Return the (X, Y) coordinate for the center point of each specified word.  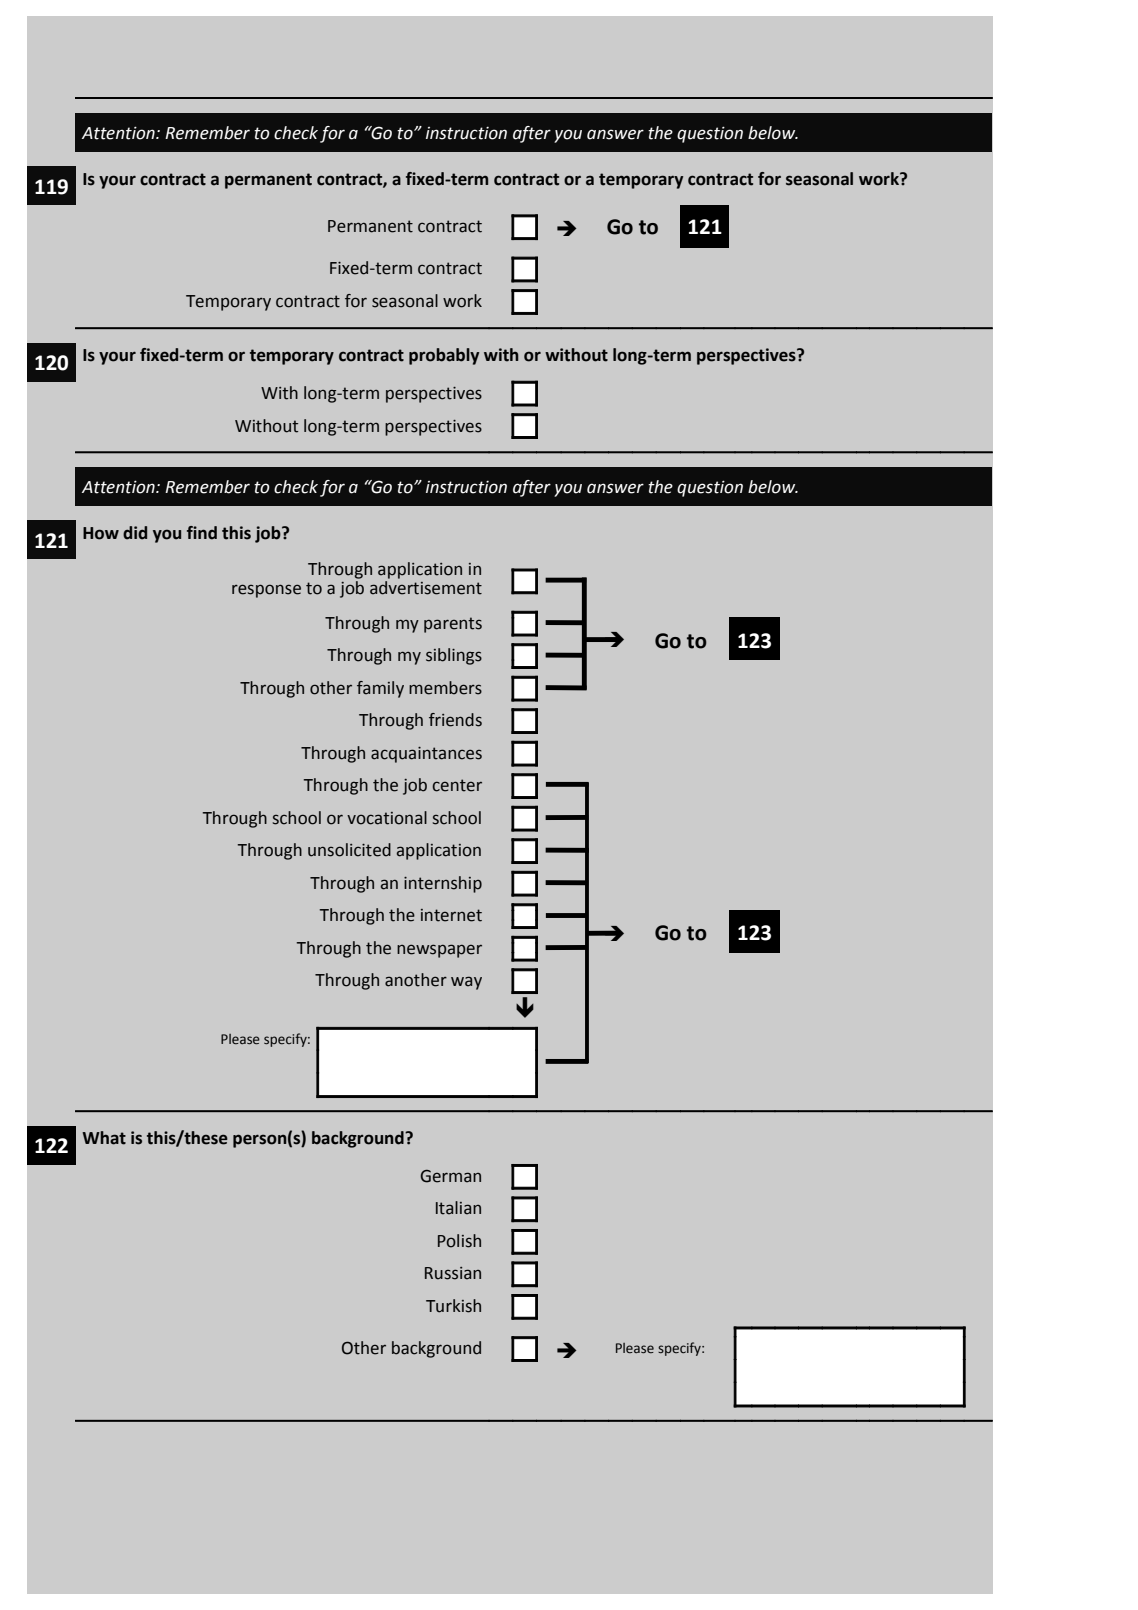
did (135, 533)
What (104, 1138)
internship (443, 884)
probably (444, 356)
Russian (453, 1273)
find (202, 533)
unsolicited (349, 850)
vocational (387, 818)
